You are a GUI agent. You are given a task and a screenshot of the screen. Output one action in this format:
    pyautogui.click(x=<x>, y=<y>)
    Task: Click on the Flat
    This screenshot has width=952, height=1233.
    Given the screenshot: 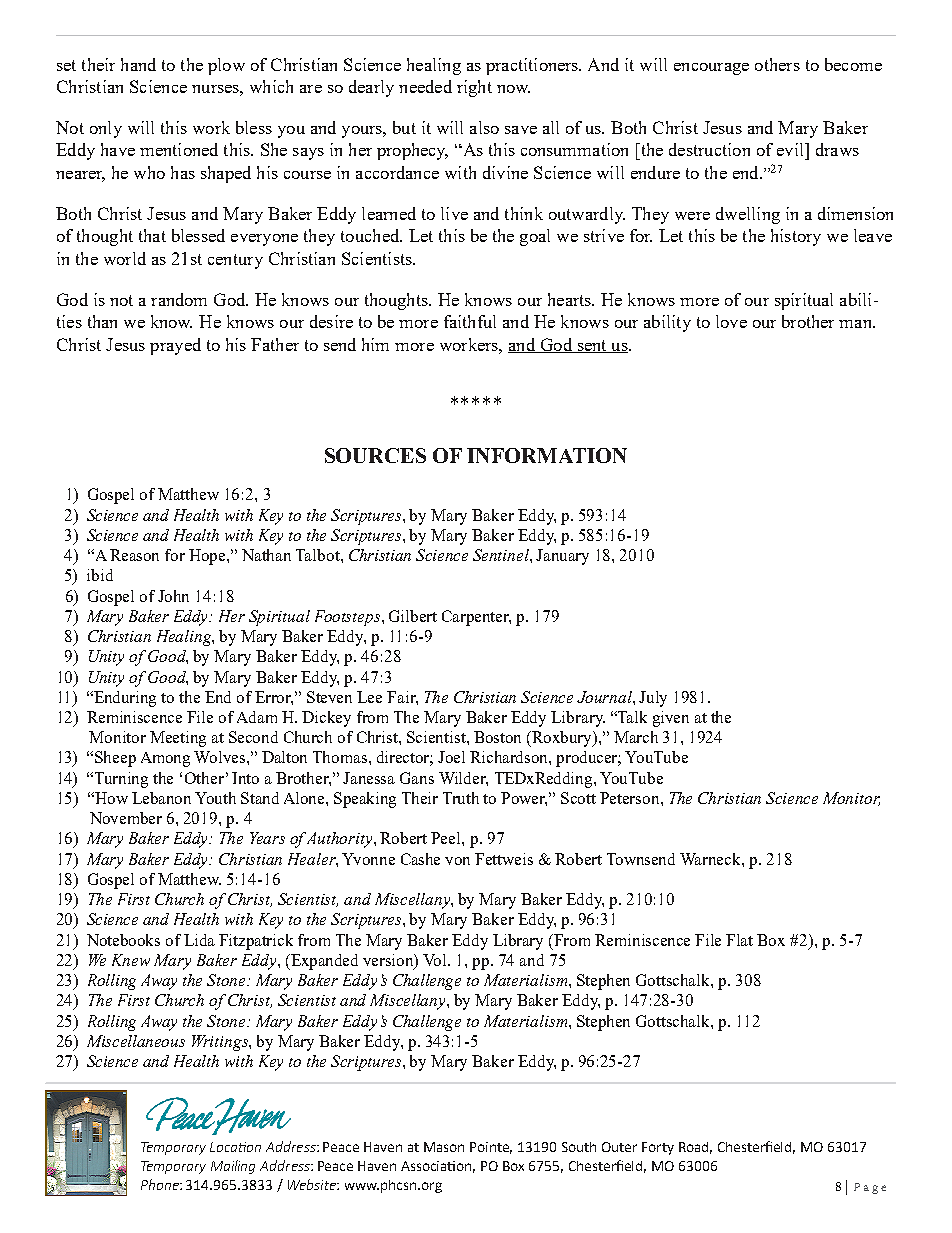 What is the action you would take?
    pyautogui.click(x=739, y=940)
